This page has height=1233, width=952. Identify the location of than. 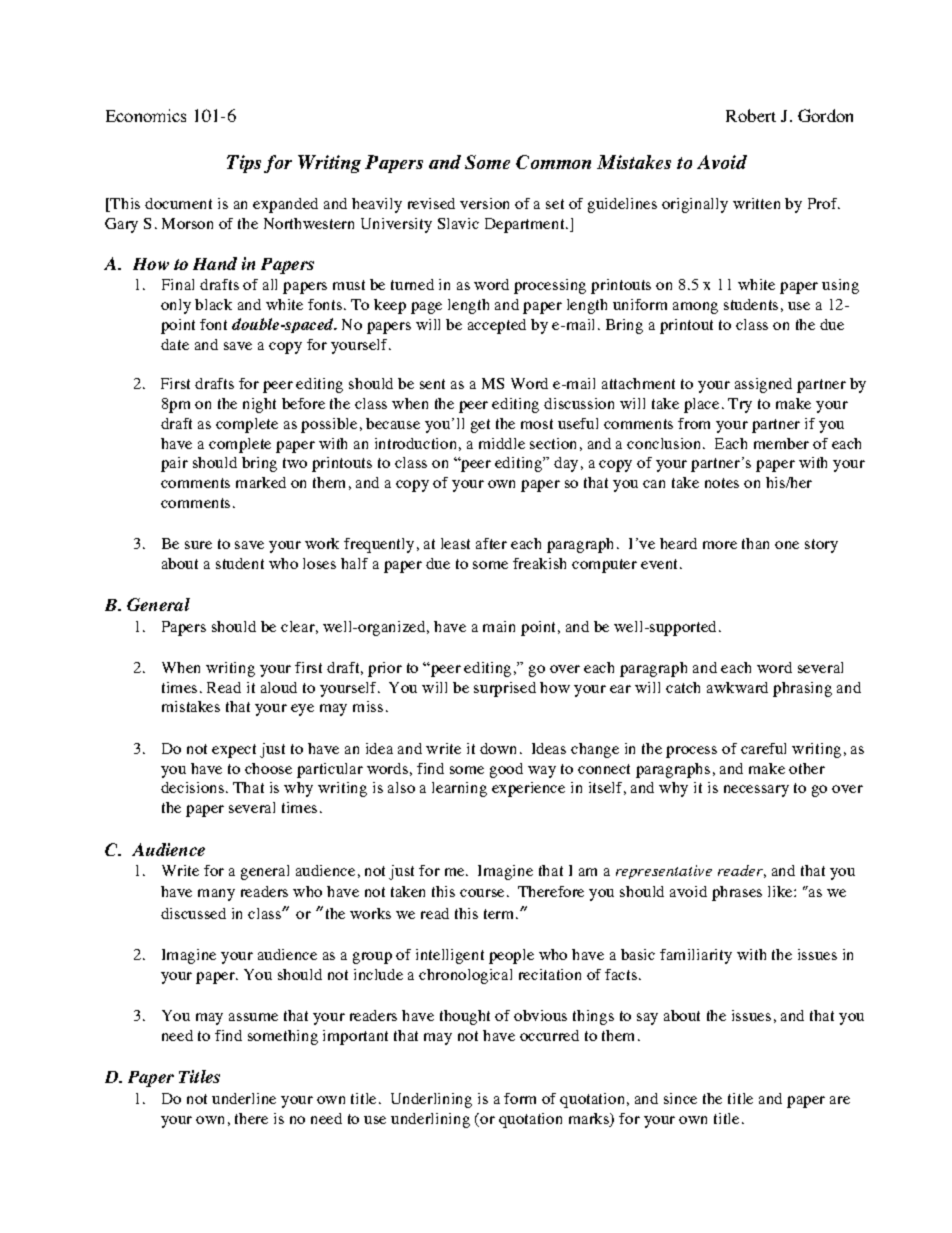
(755, 543).
